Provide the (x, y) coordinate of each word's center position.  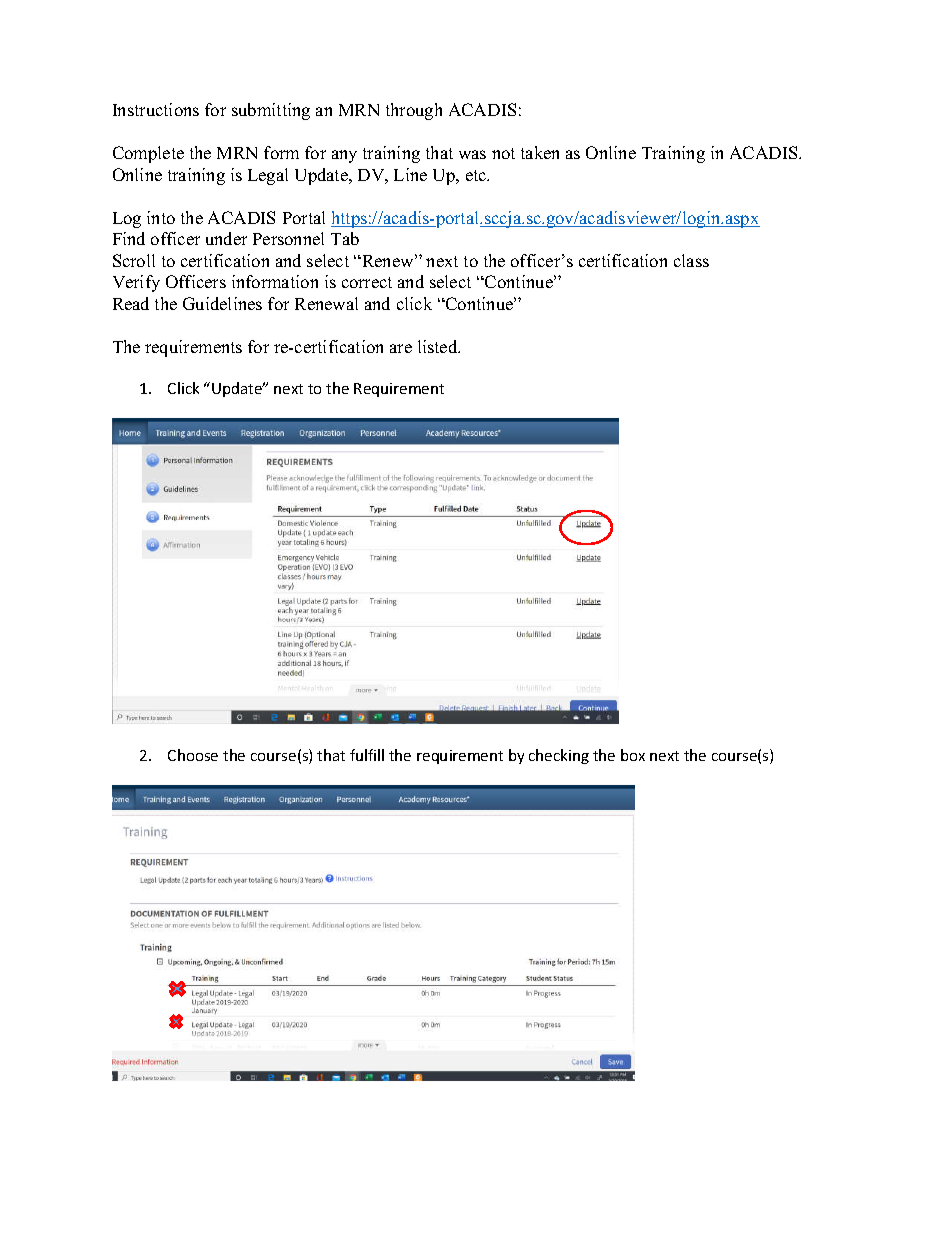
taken (540, 152)
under (226, 238)
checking (559, 756)
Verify (136, 283)
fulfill (367, 755)
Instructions (156, 109)
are (401, 348)
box (633, 755)
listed (439, 346)
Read (131, 303)
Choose (193, 755)
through (414, 111)
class (691, 260)
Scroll (134, 260)
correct (367, 282)
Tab (345, 238)
